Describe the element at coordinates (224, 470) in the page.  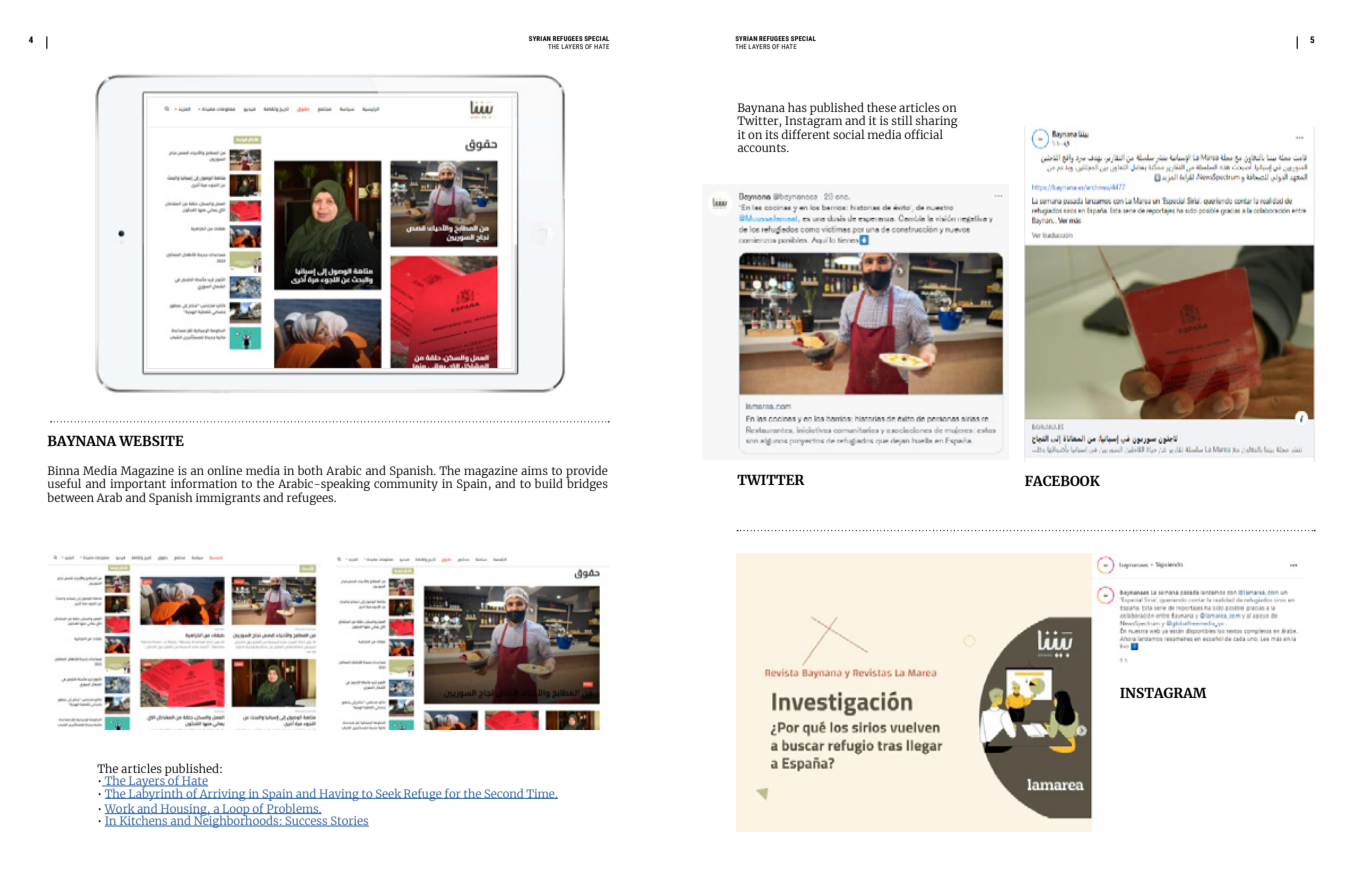
I see `online` at that location.
